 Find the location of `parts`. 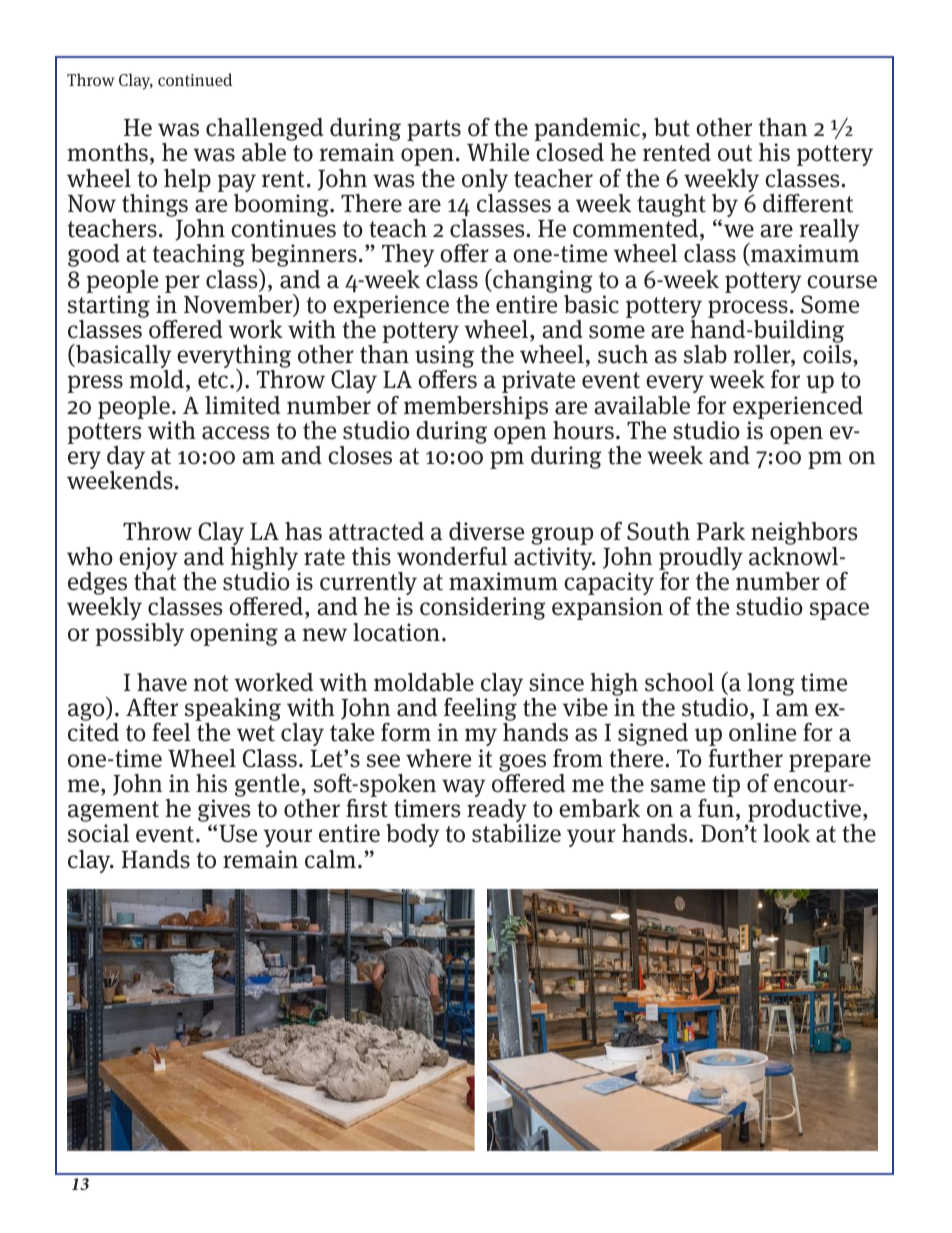

parts is located at coordinates (434, 130).
